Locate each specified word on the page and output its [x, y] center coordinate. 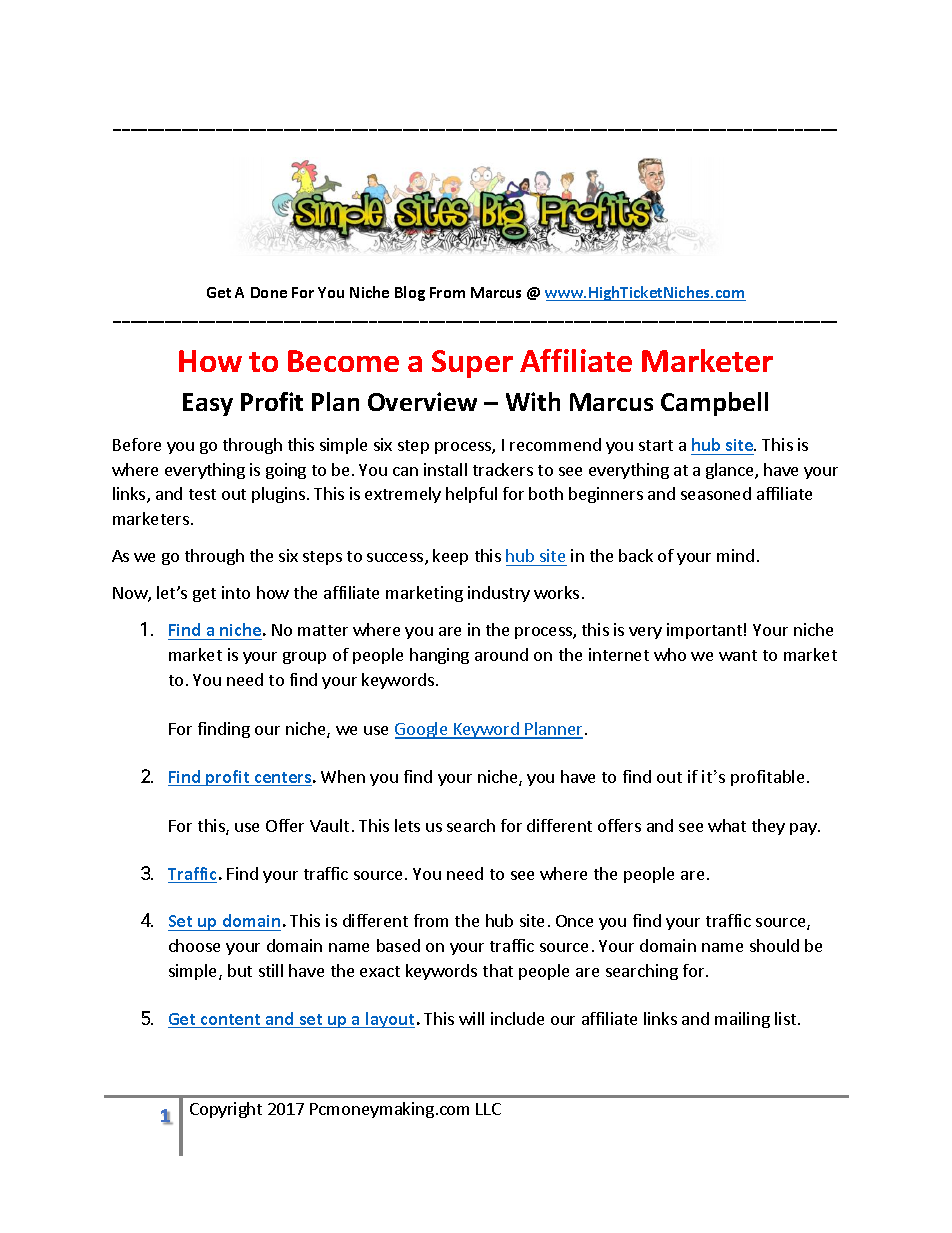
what [727, 825]
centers [282, 779]
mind [735, 555]
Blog [410, 293]
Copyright [226, 1110]
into [236, 592]
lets [407, 825]
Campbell [714, 404]
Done [269, 292]
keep [450, 557]
